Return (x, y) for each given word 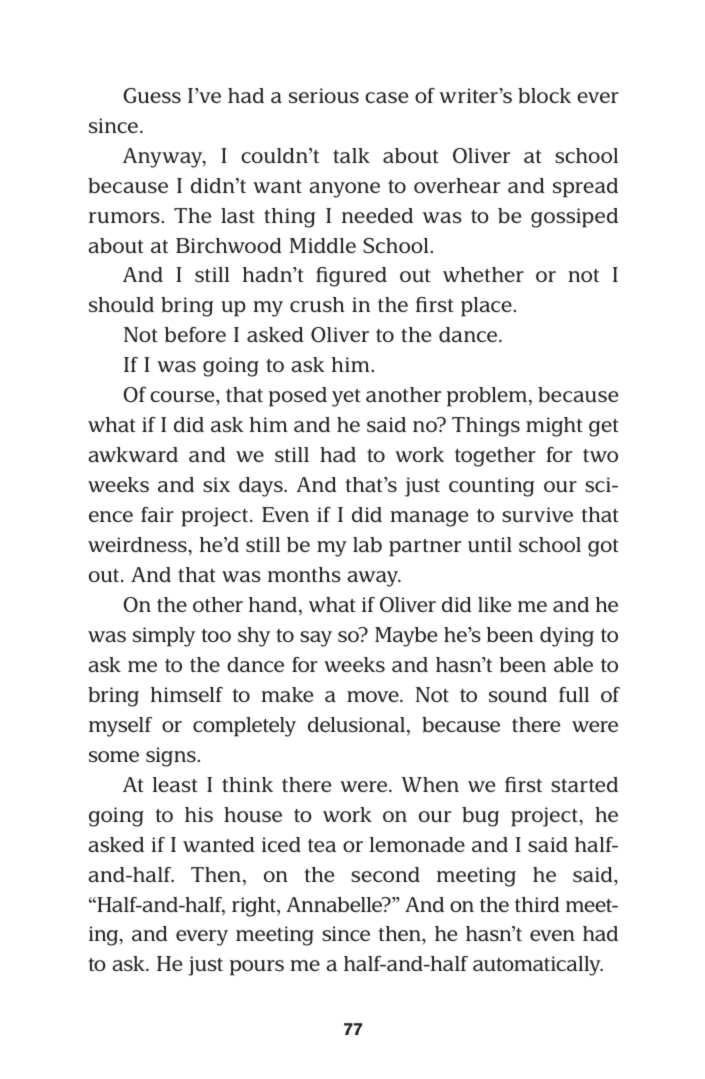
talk (351, 155)
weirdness (138, 544)
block (544, 96)
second (385, 874)
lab (367, 545)
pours (257, 968)
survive (537, 514)
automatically (538, 966)
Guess (152, 95)
